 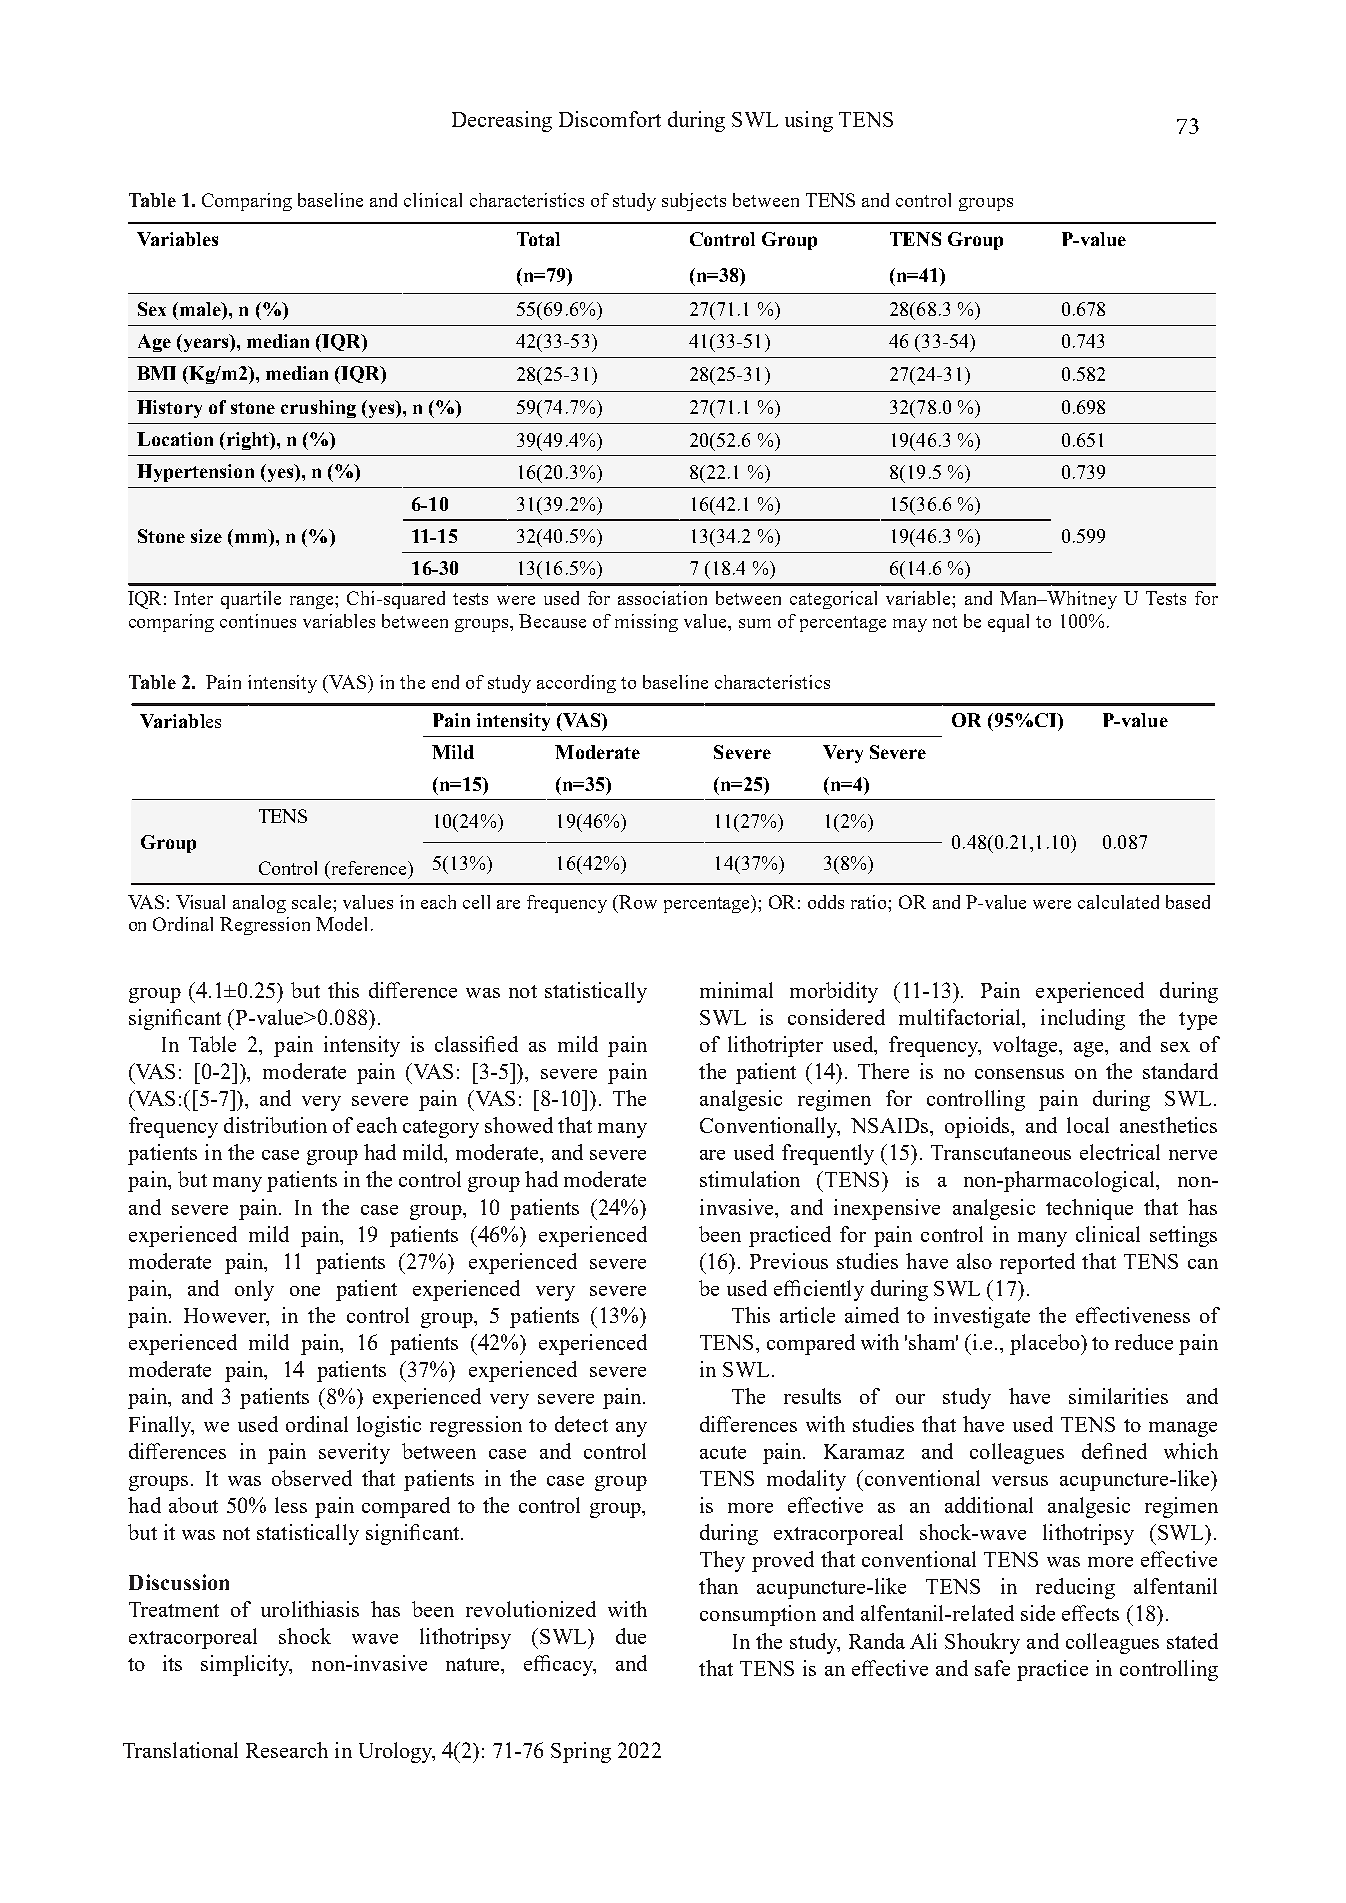 I want to click on using, so click(x=809, y=121).
